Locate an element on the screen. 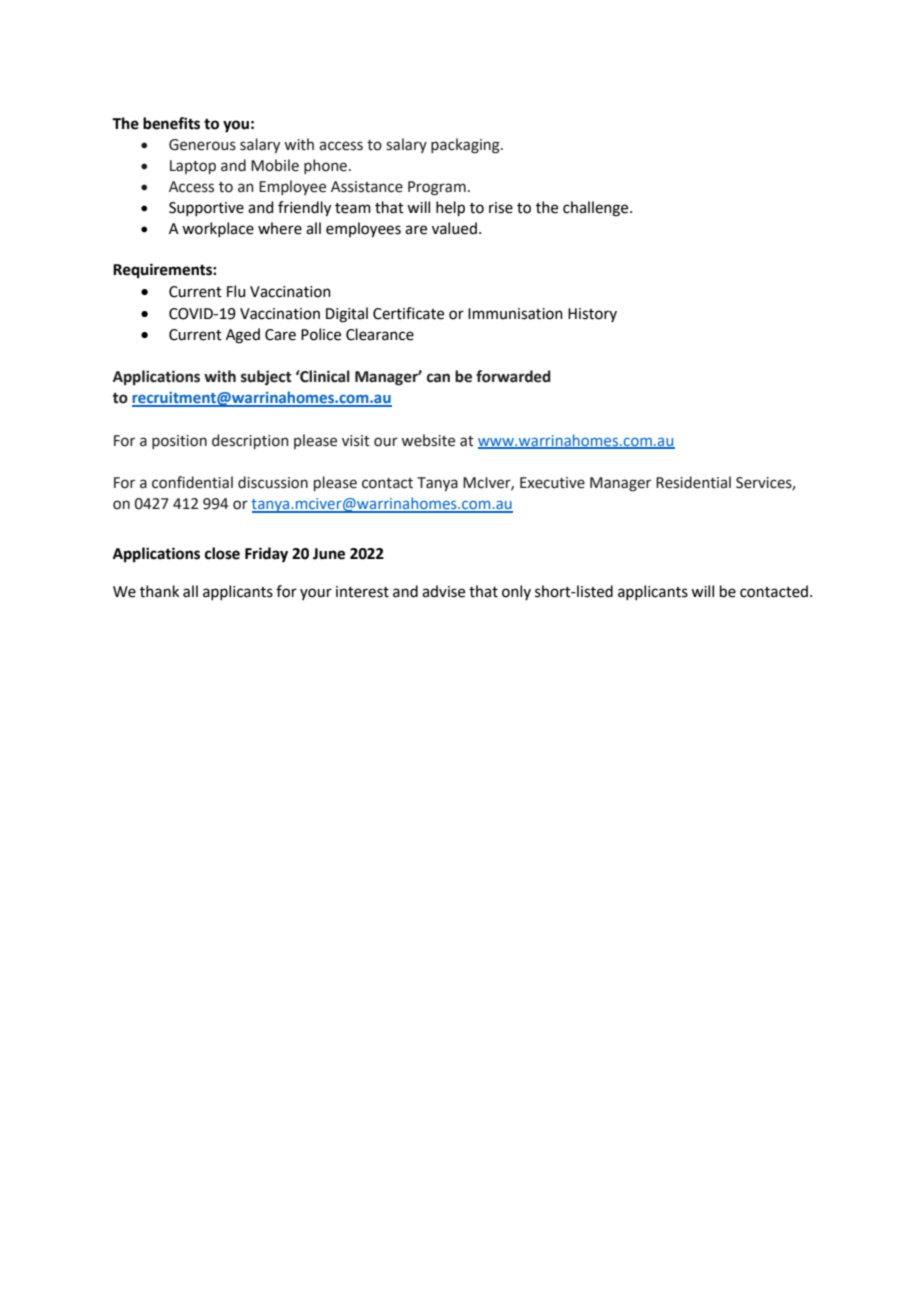  valued is located at coordinates (454, 228).
